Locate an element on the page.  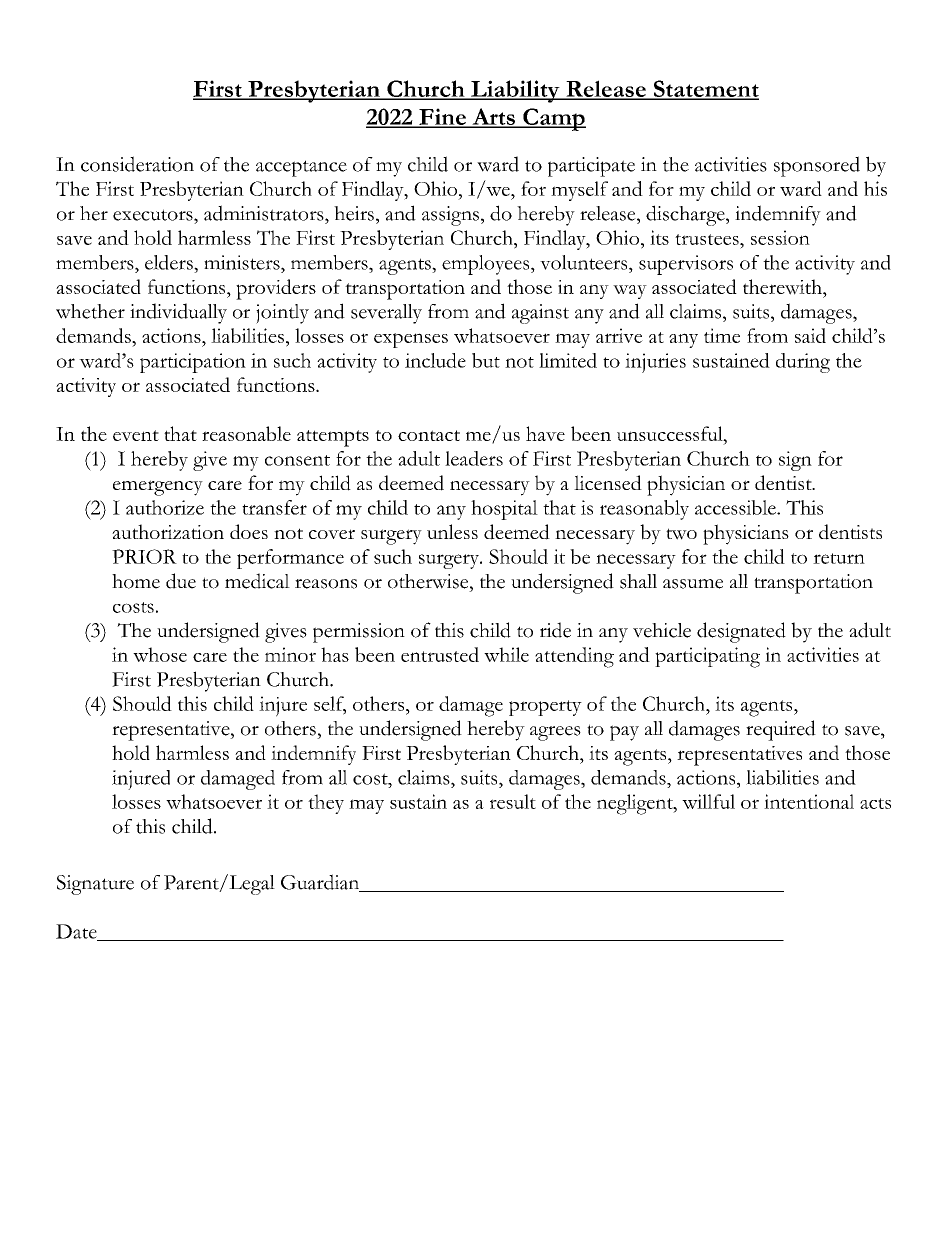
consideration is located at coordinates (137, 164).
